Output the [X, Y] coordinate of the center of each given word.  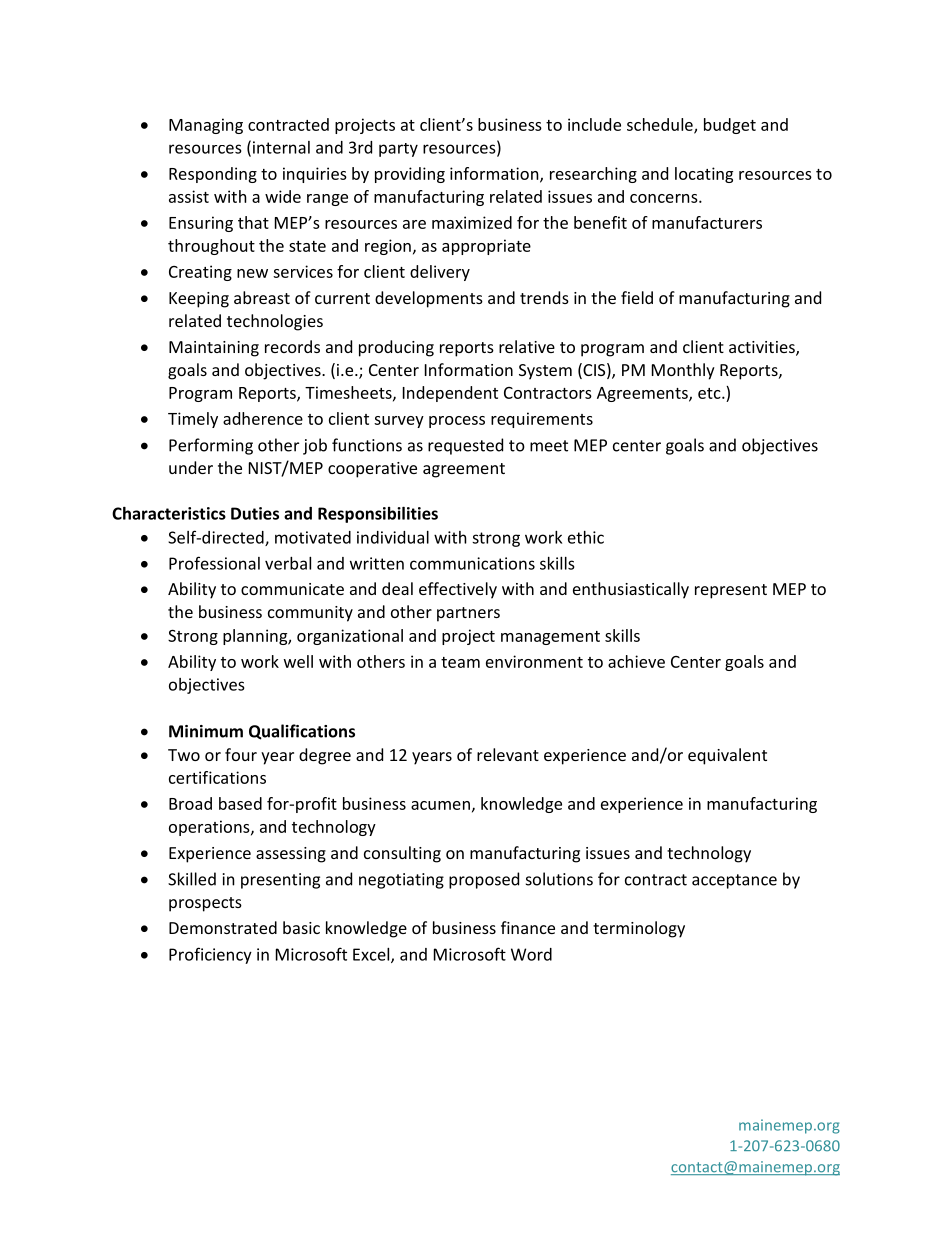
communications [472, 563]
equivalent [727, 756]
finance [528, 927]
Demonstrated [223, 927]
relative [527, 346]
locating [704, 175]
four [241, 754]
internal [281, 147]
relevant [508, 754]
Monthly [683, 371]
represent [731, 591]
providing [410, 175]
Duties [255, 513]
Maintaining [214, 349]
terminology [639, 929]
